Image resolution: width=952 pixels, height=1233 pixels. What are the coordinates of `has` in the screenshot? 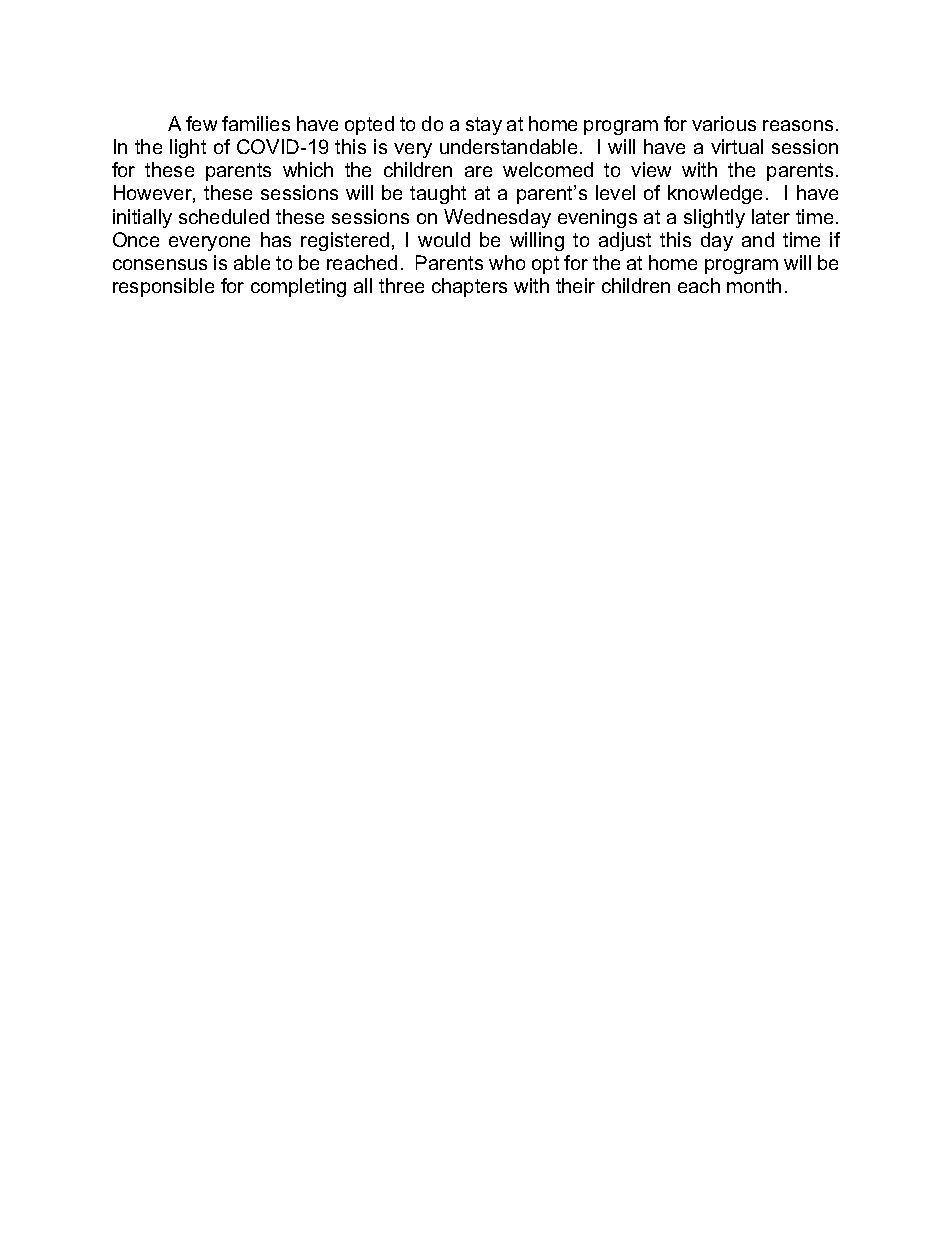 It's located at (276, 239).
